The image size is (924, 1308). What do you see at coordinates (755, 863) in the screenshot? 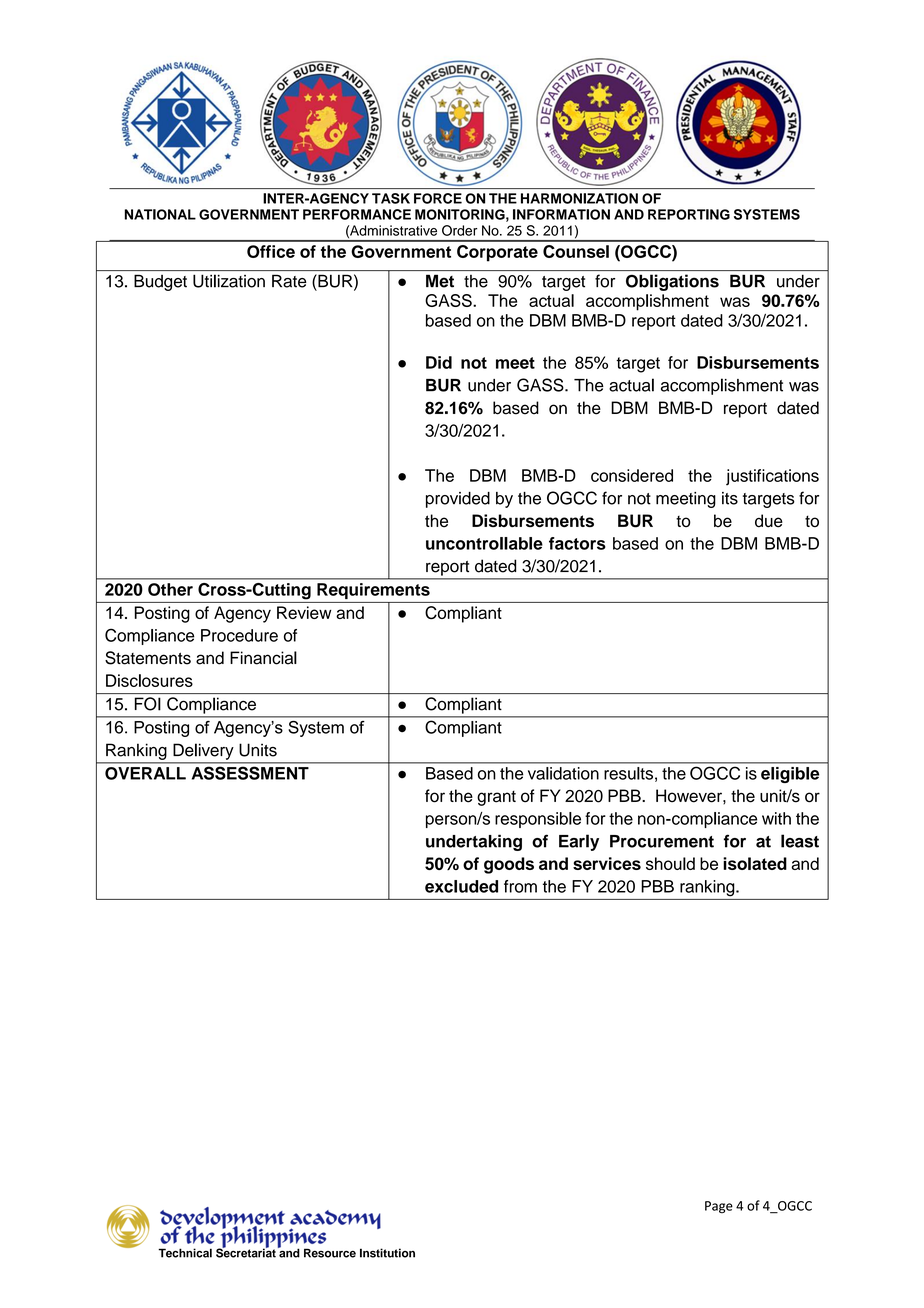
I see `isolated` at bounding box center [755, 863].
